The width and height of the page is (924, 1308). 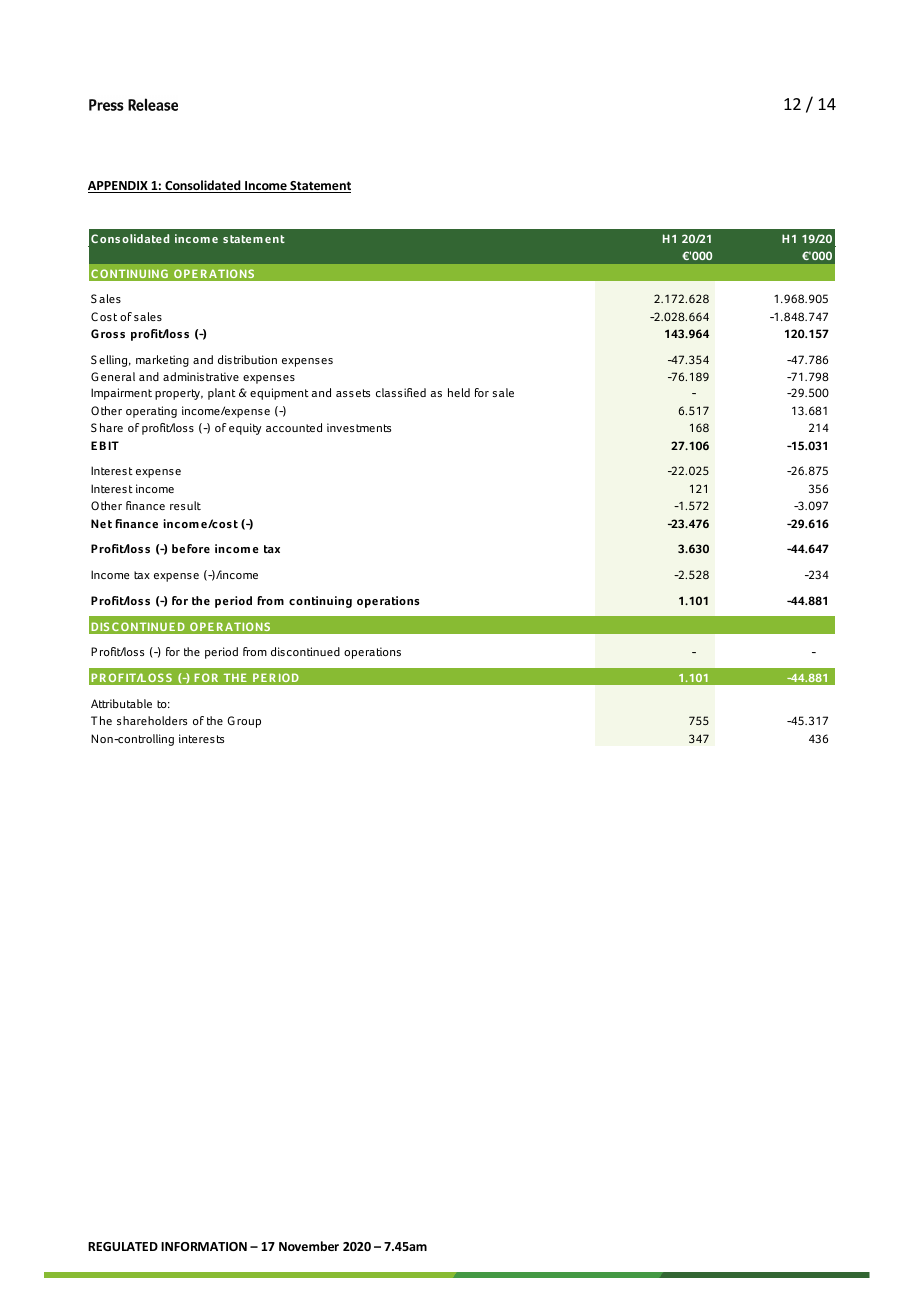 What do you see at coordinates (294, 427) in the page?
I see `accounted` at bounding box center [294, 427].
